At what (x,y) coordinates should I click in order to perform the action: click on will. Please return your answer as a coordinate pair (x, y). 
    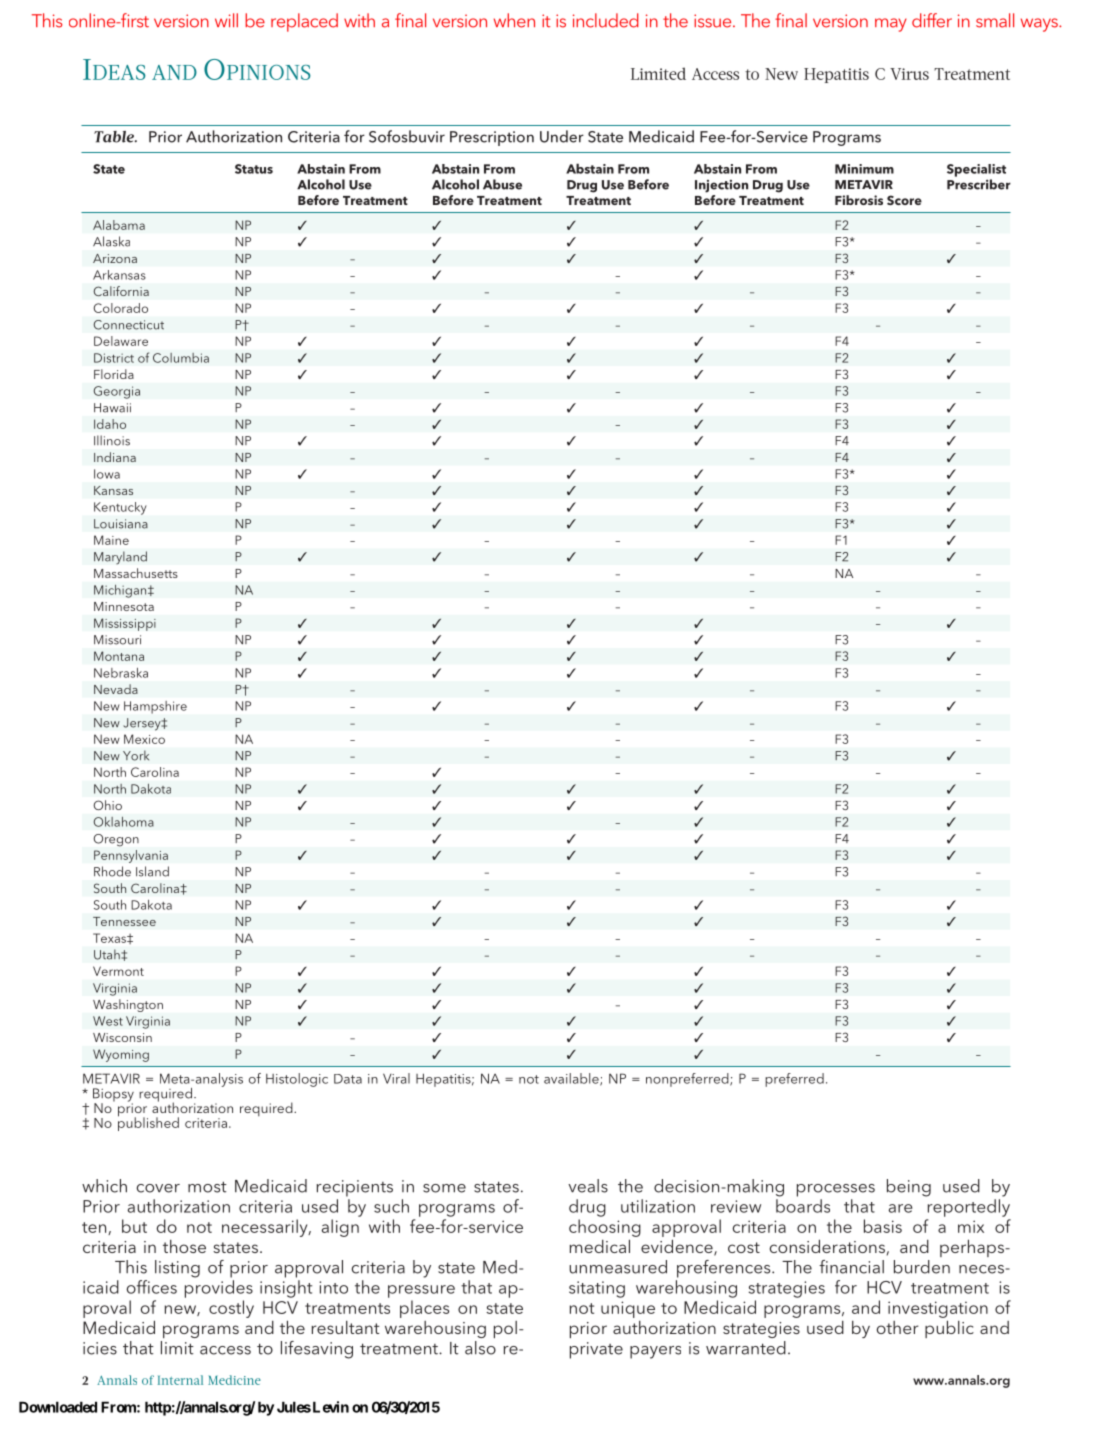
    Looking at the image, I should click on (226, 20).
